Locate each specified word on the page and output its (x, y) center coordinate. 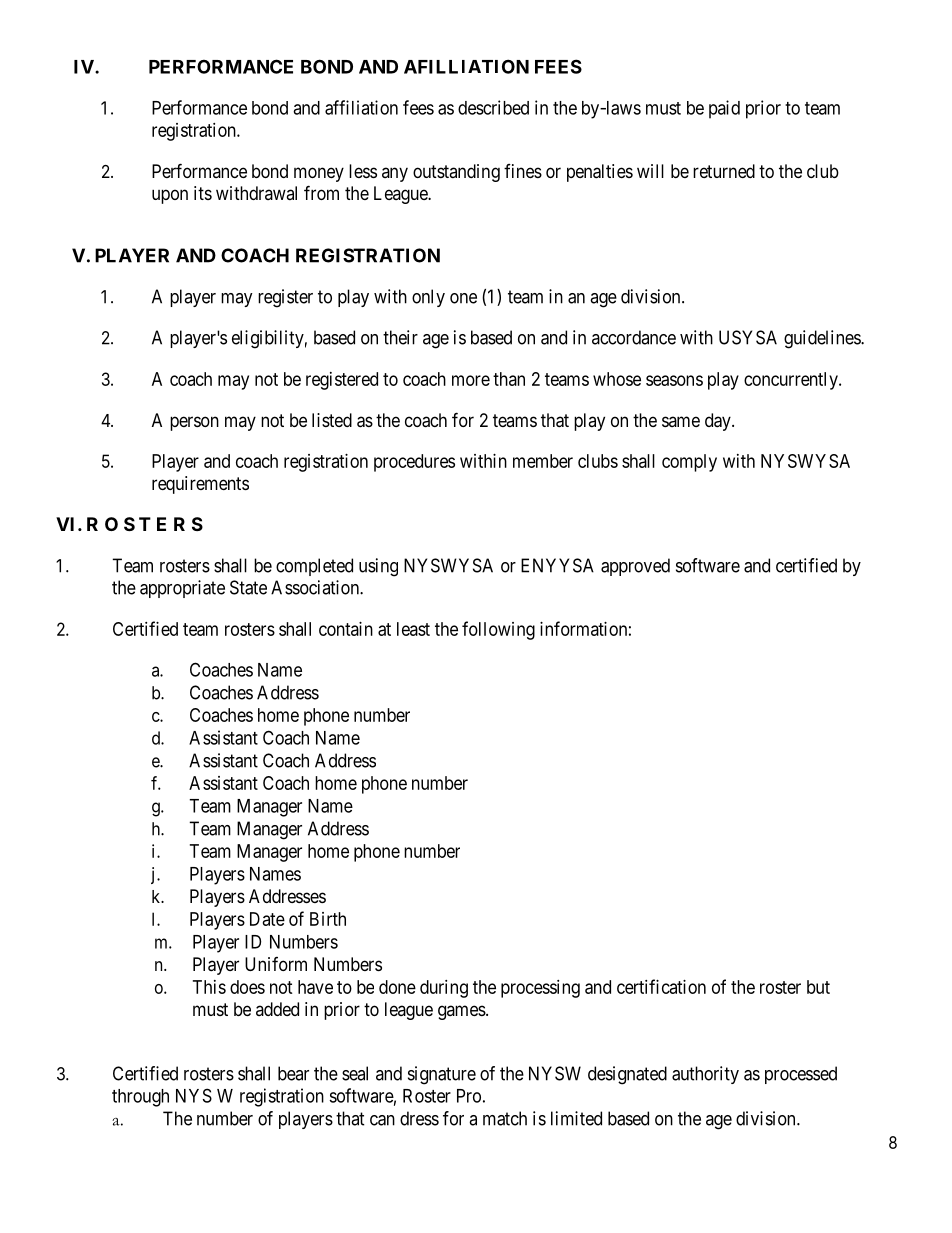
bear (293, 1073)
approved (635, 567)
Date (267, 919)
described (493, 107)
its (203, 193)
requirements (200, 485)
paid (724, 109)
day (719, 422)
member (543, 461)
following (498, 630)
